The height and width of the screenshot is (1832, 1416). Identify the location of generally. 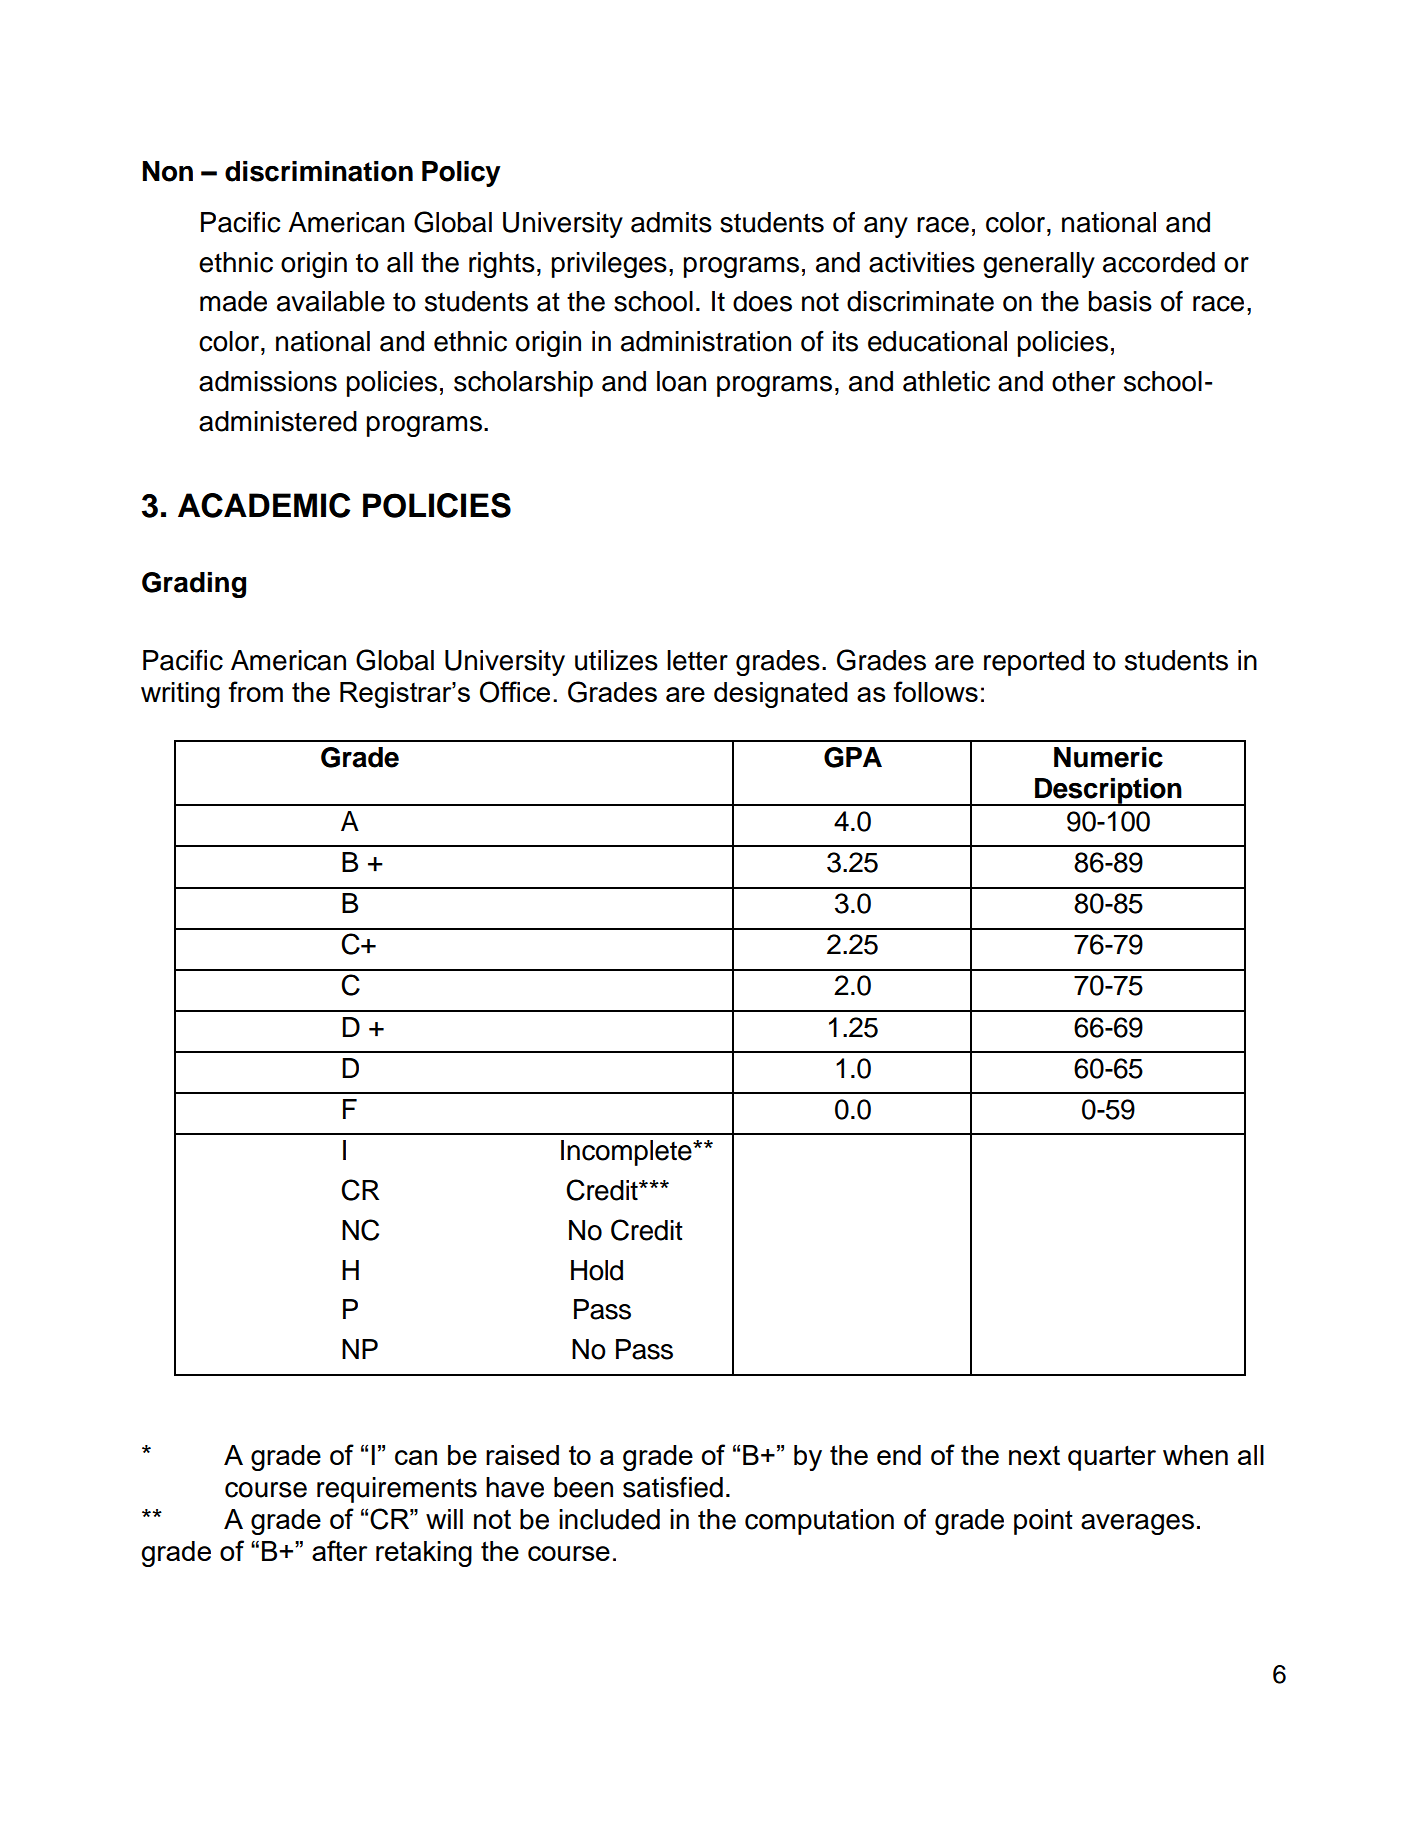
(1039, 265).
